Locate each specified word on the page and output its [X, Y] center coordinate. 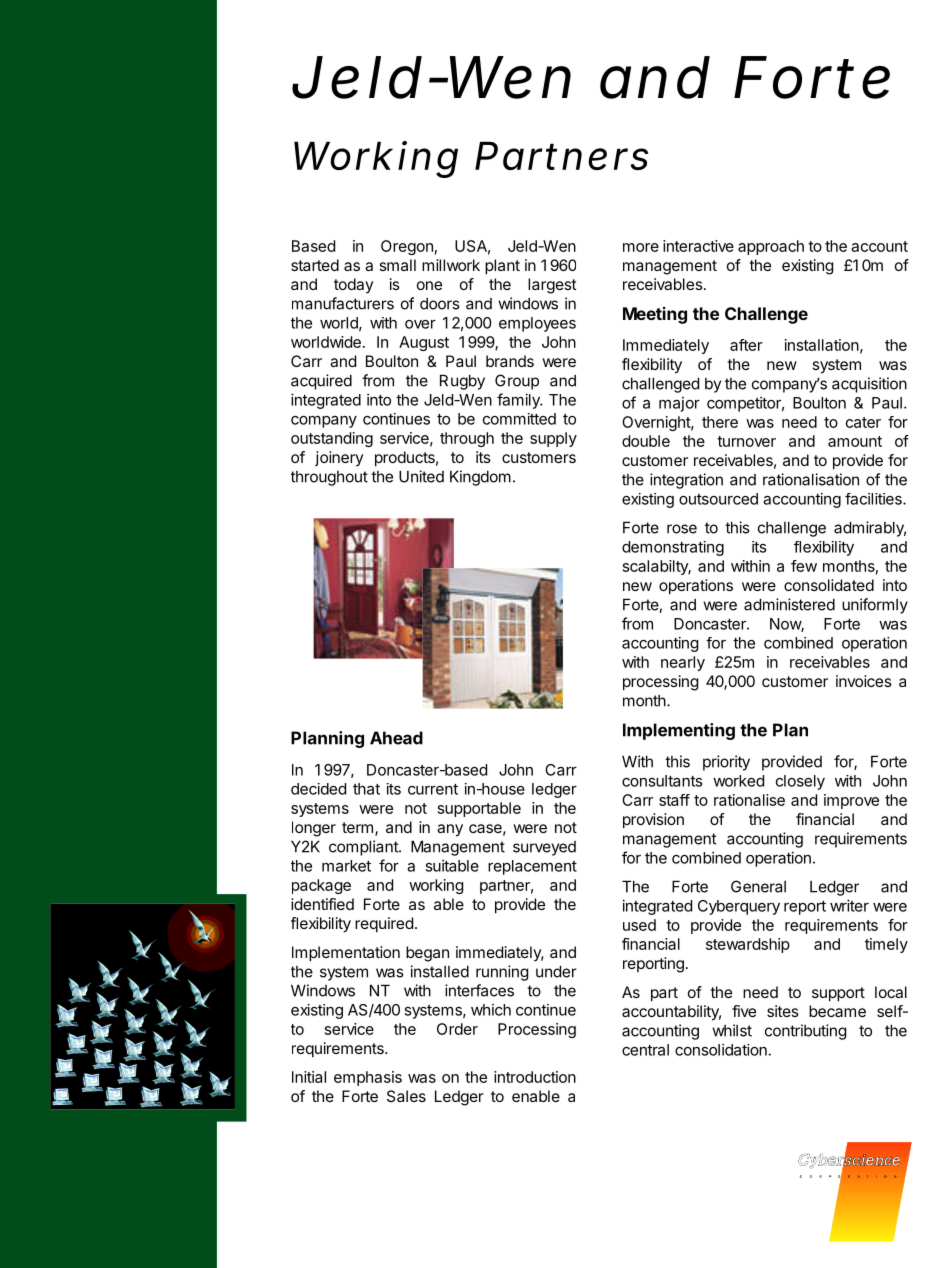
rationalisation [811, 479]
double [646, 441]
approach [771, 247]
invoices [864, 681]
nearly [683, 663]
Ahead [396, 738]
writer [849, 905]
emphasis [368, 1078]
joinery [339, 459]
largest [552, 286]
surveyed [544, 848]
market [346, 866]
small [398, 265]
